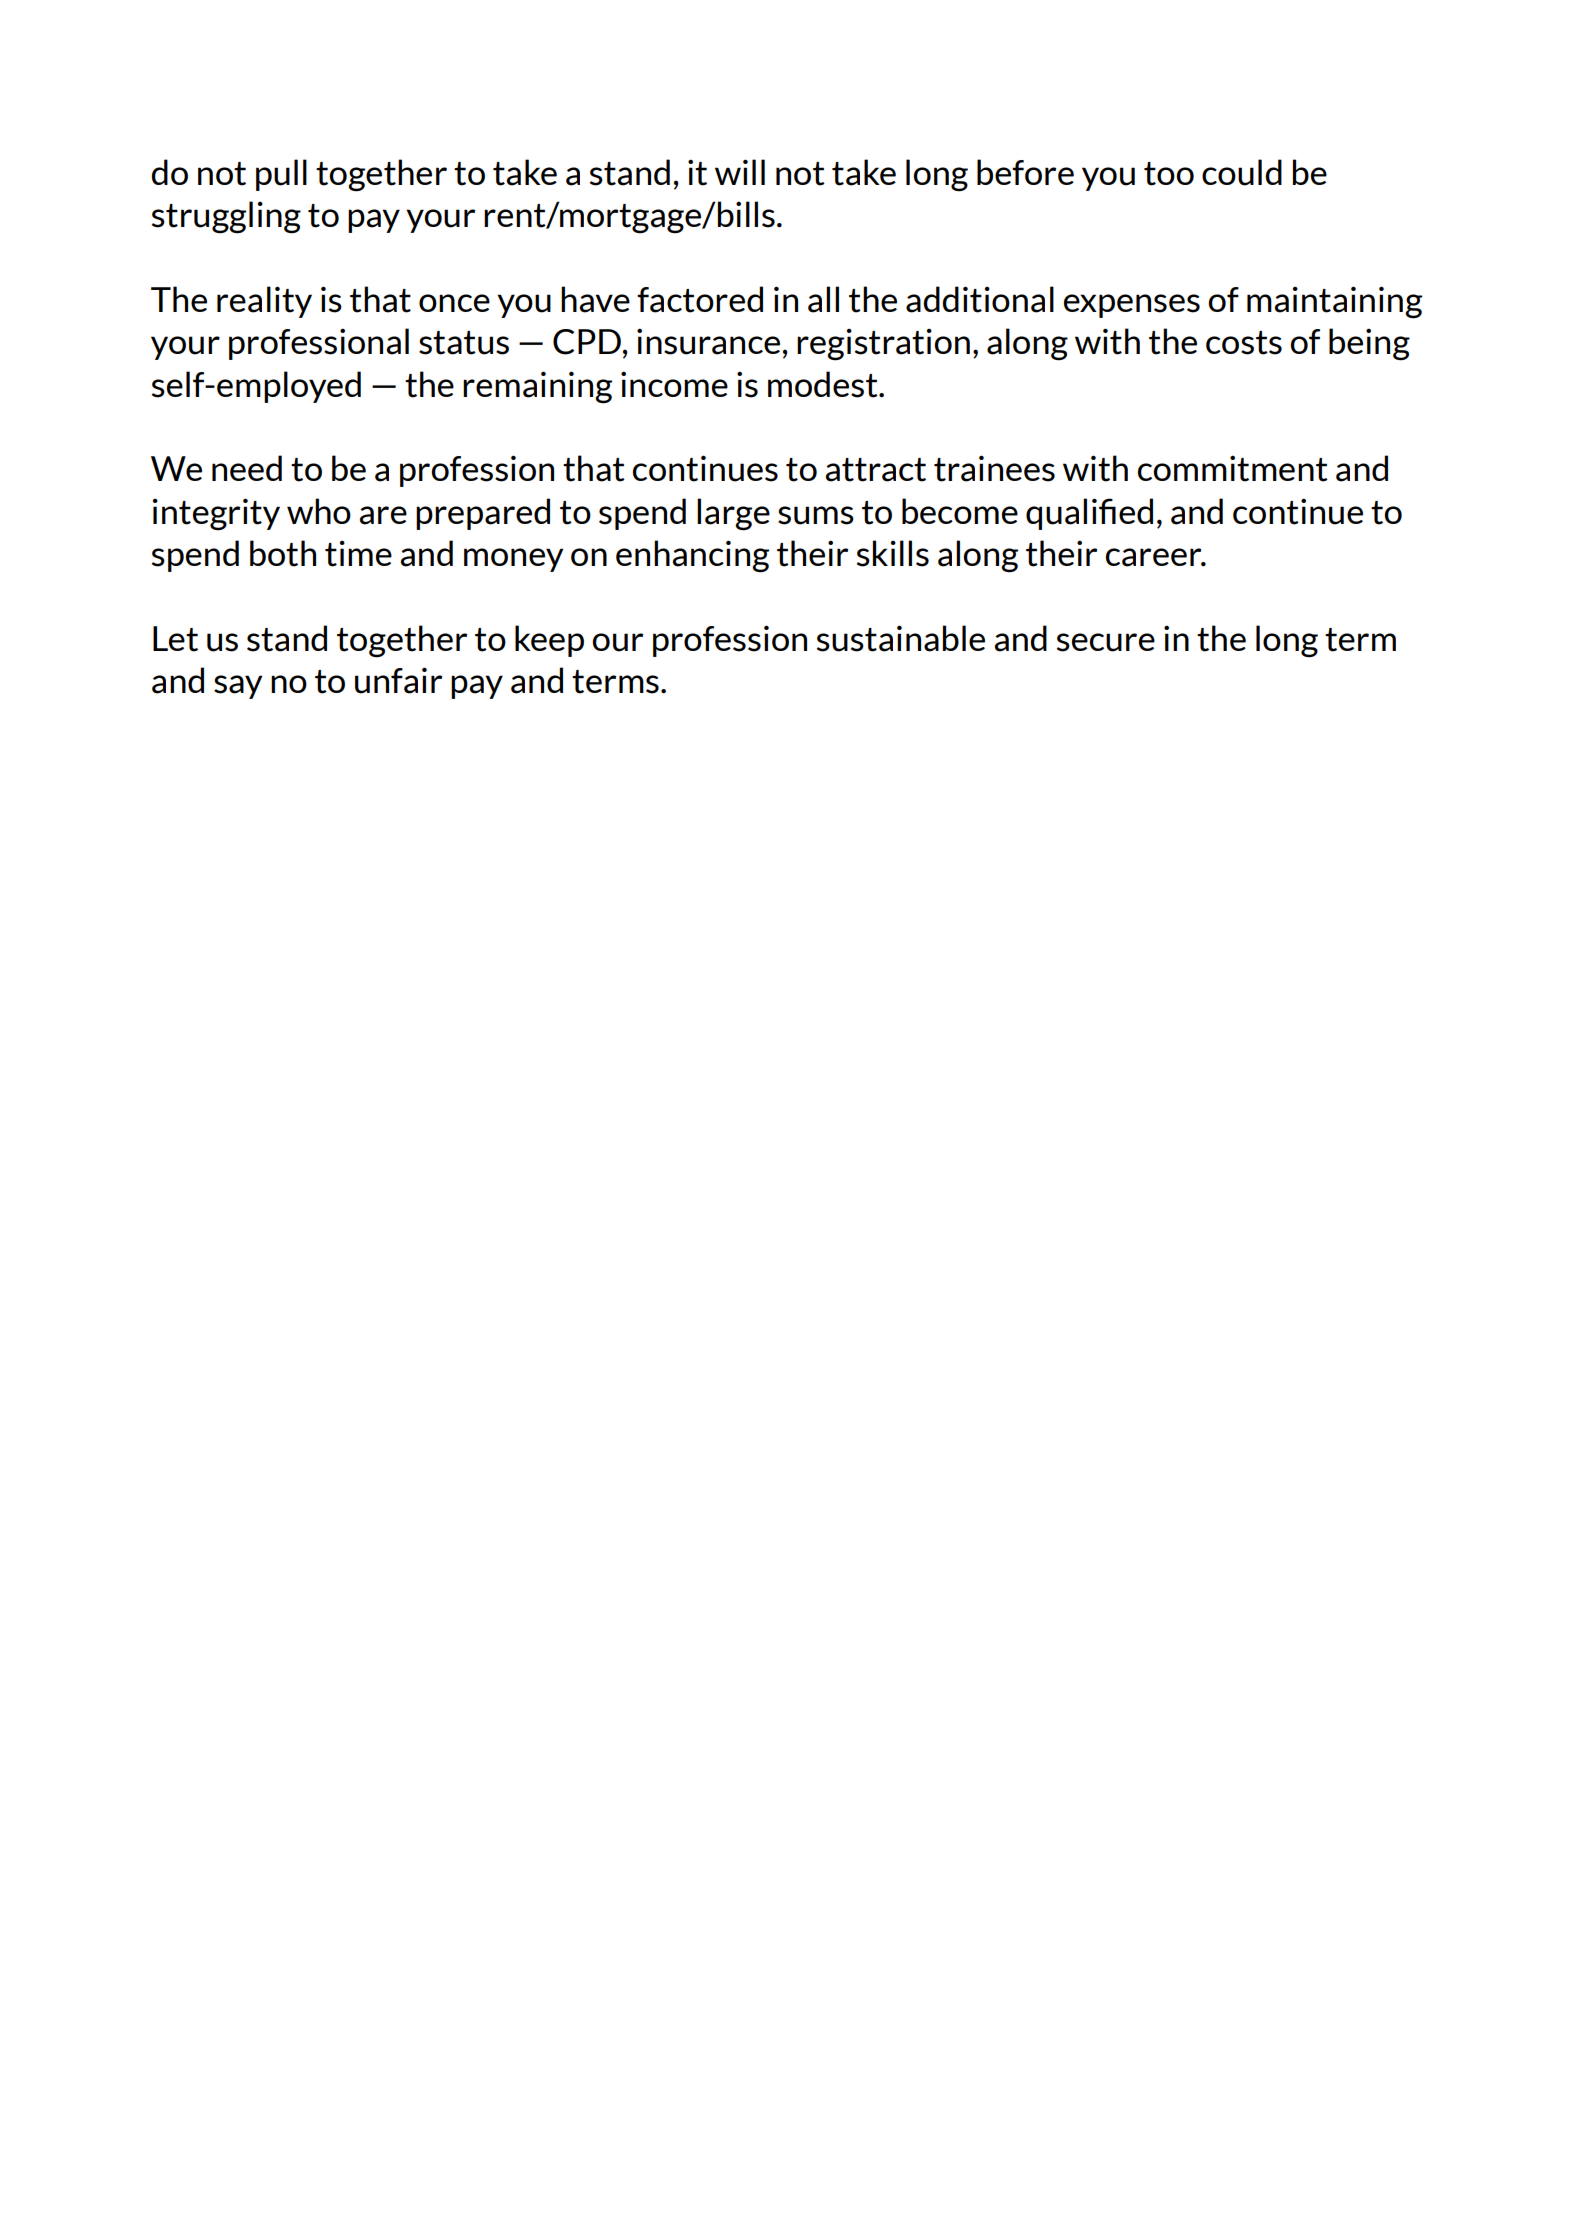 The width and height of the document is (1576, 2228). Describe the element at coordinates (823, 299) in the document. I see `all` at that location.
